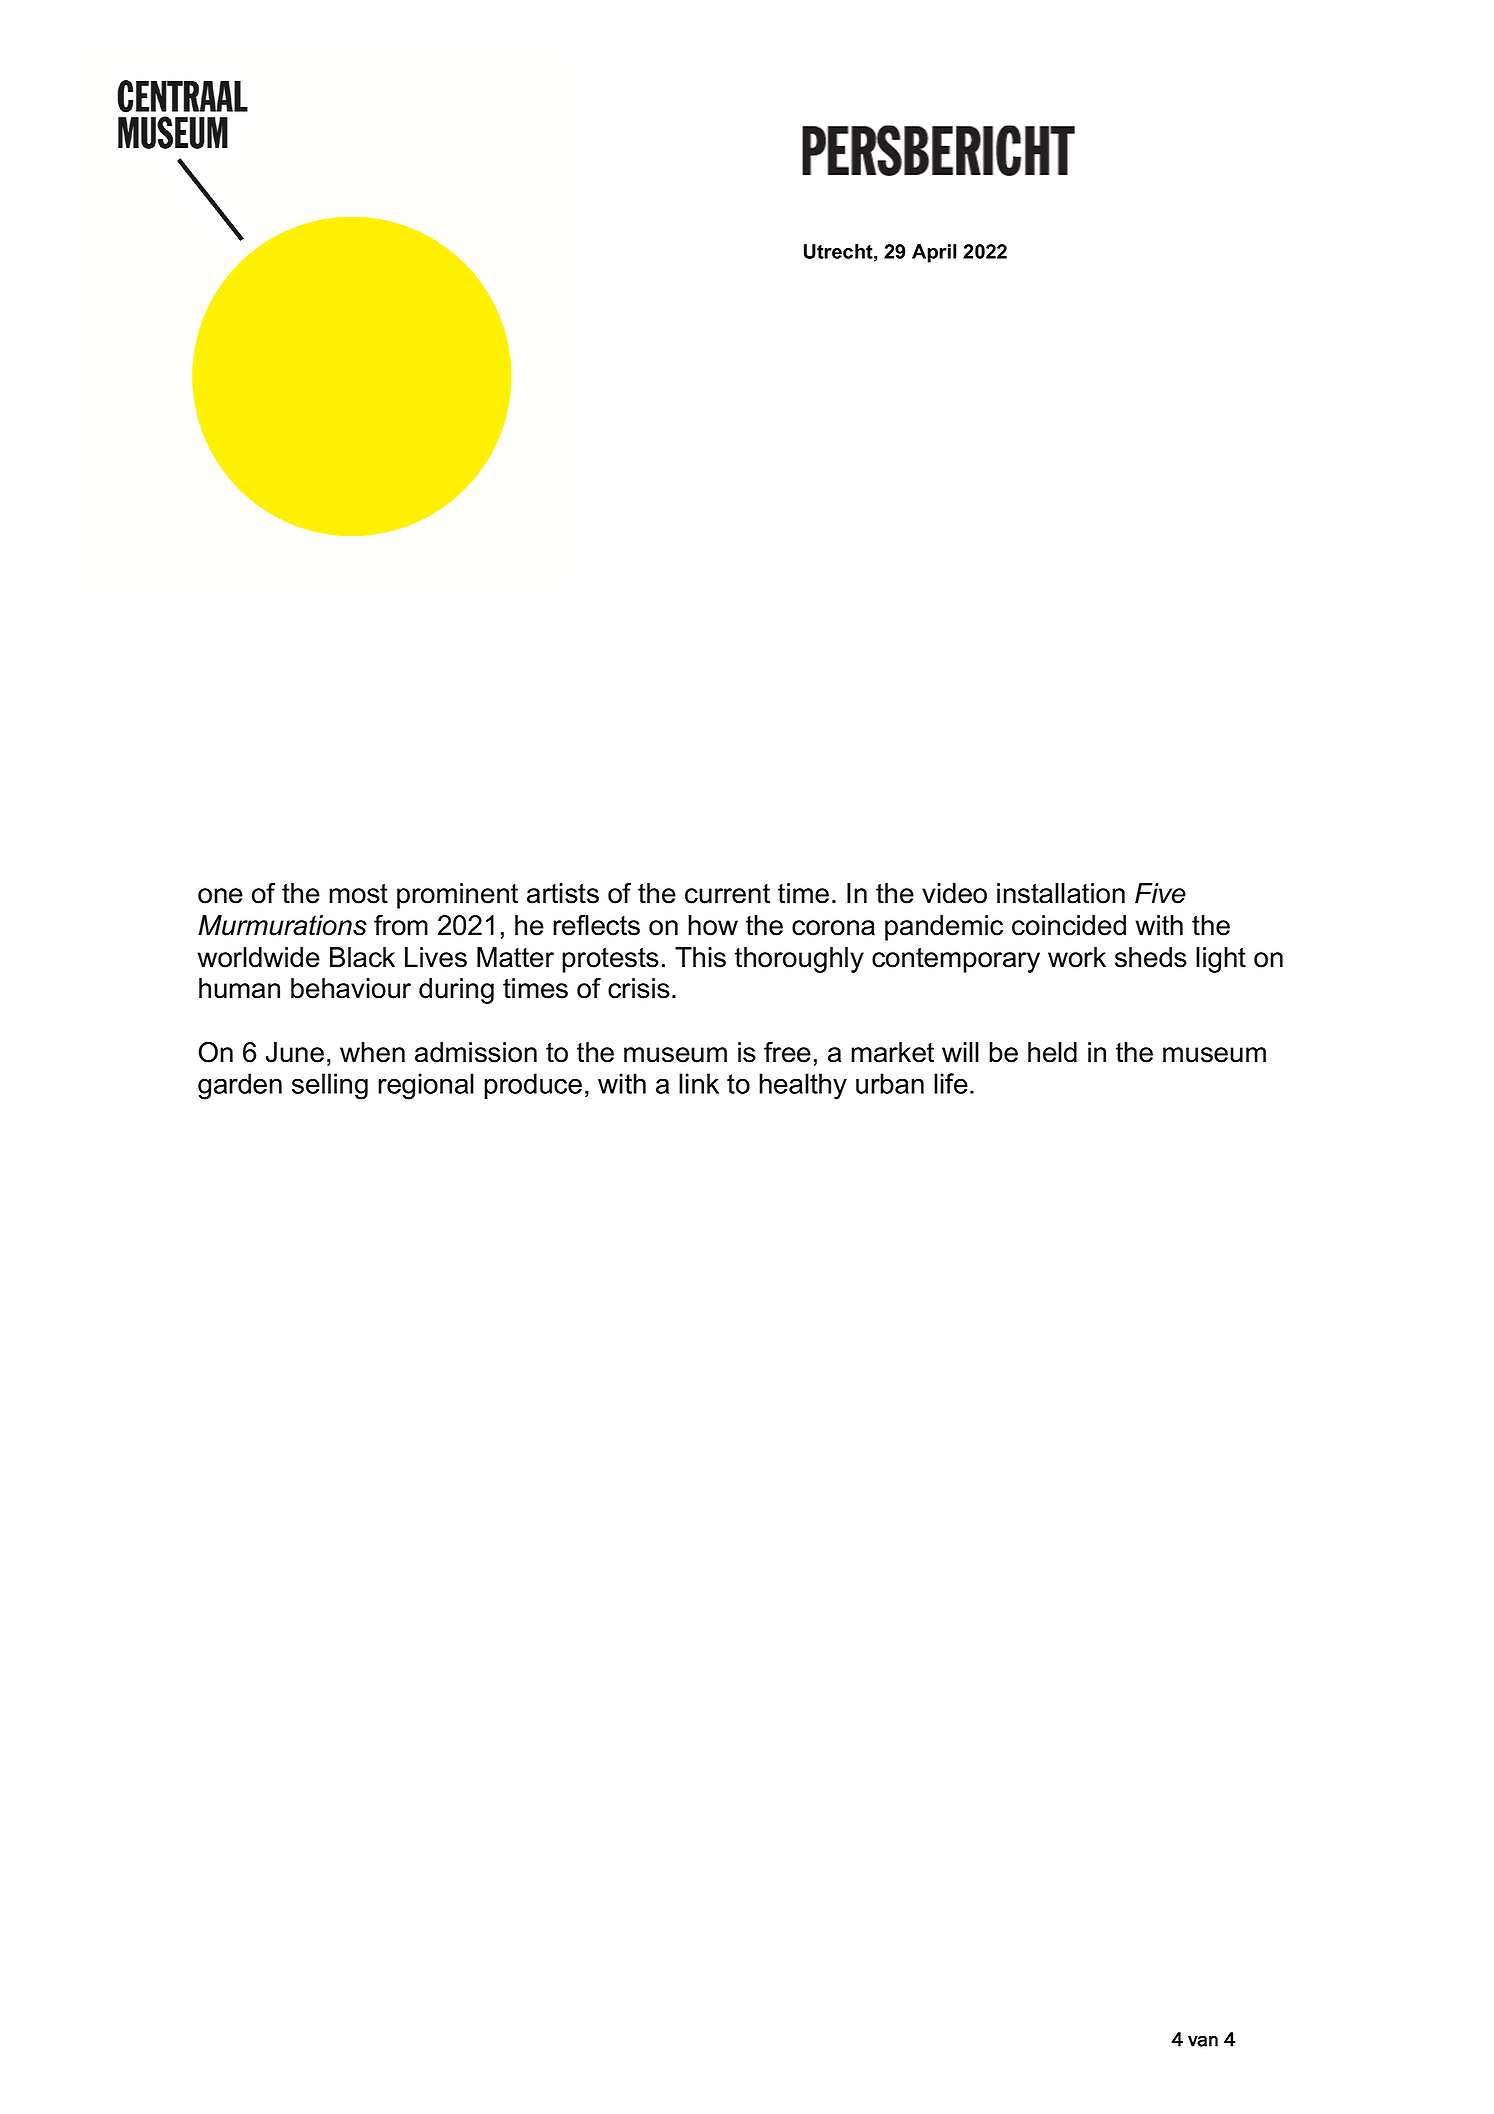 This screenshot has width=1494, height=2114. Describe the element at coordinates (890, 1083) in the screenshot. I see `urban` at that location.
